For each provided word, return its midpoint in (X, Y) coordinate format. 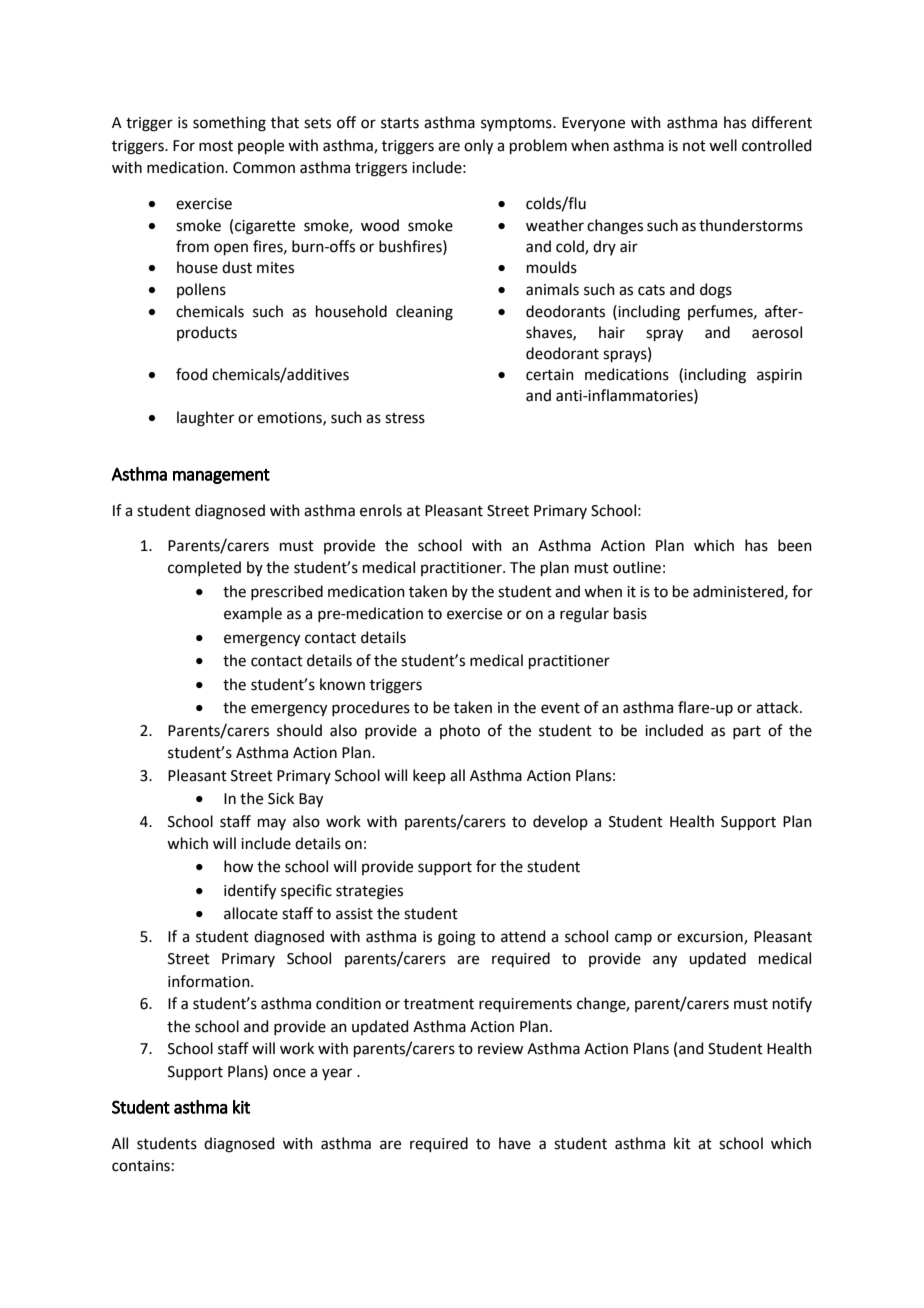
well (723, 145)
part (747, 732)
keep (429, 776)
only (478, 147)
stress (405, 418)
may (272, 824)
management (221, 476)
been (795, 545)
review (500, 1049)
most (216, 146)
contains (141, 1166)
